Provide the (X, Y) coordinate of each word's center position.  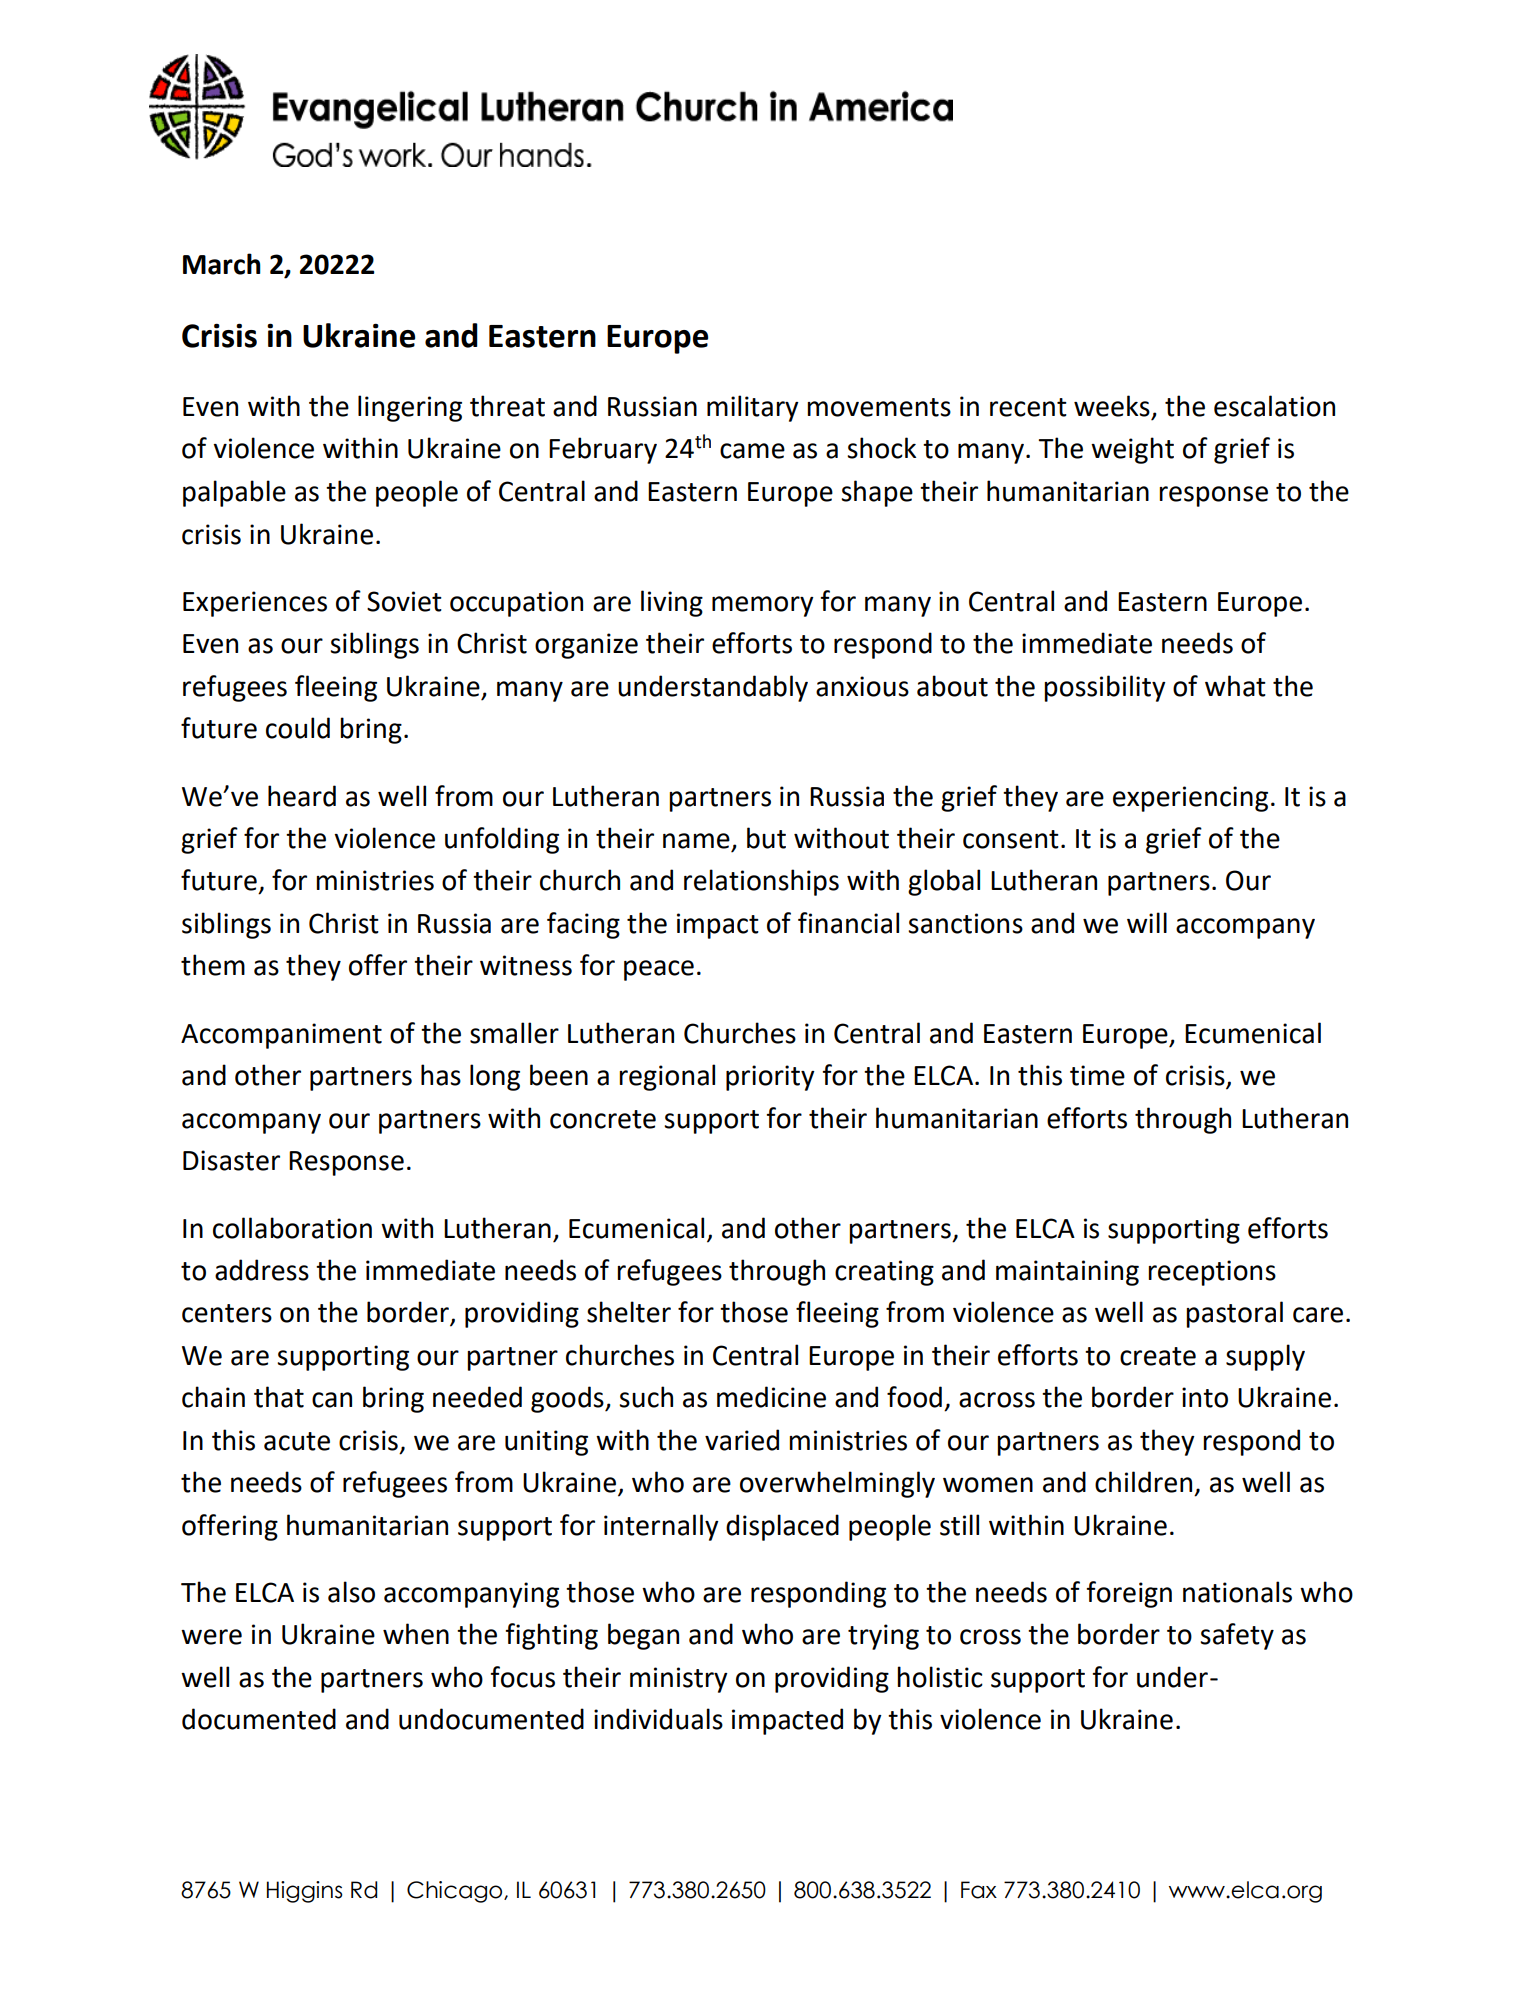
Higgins (305, 1892)
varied (742, 1440)
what (1235, 686)
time (1097, 1075)
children (1143, 1482)
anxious (862, 686)
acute (297, 1441)
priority (770, 1078)
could (298, 728)
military (753, 408)
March (222, 264)
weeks (1112, 406)
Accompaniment (281, 1036)
